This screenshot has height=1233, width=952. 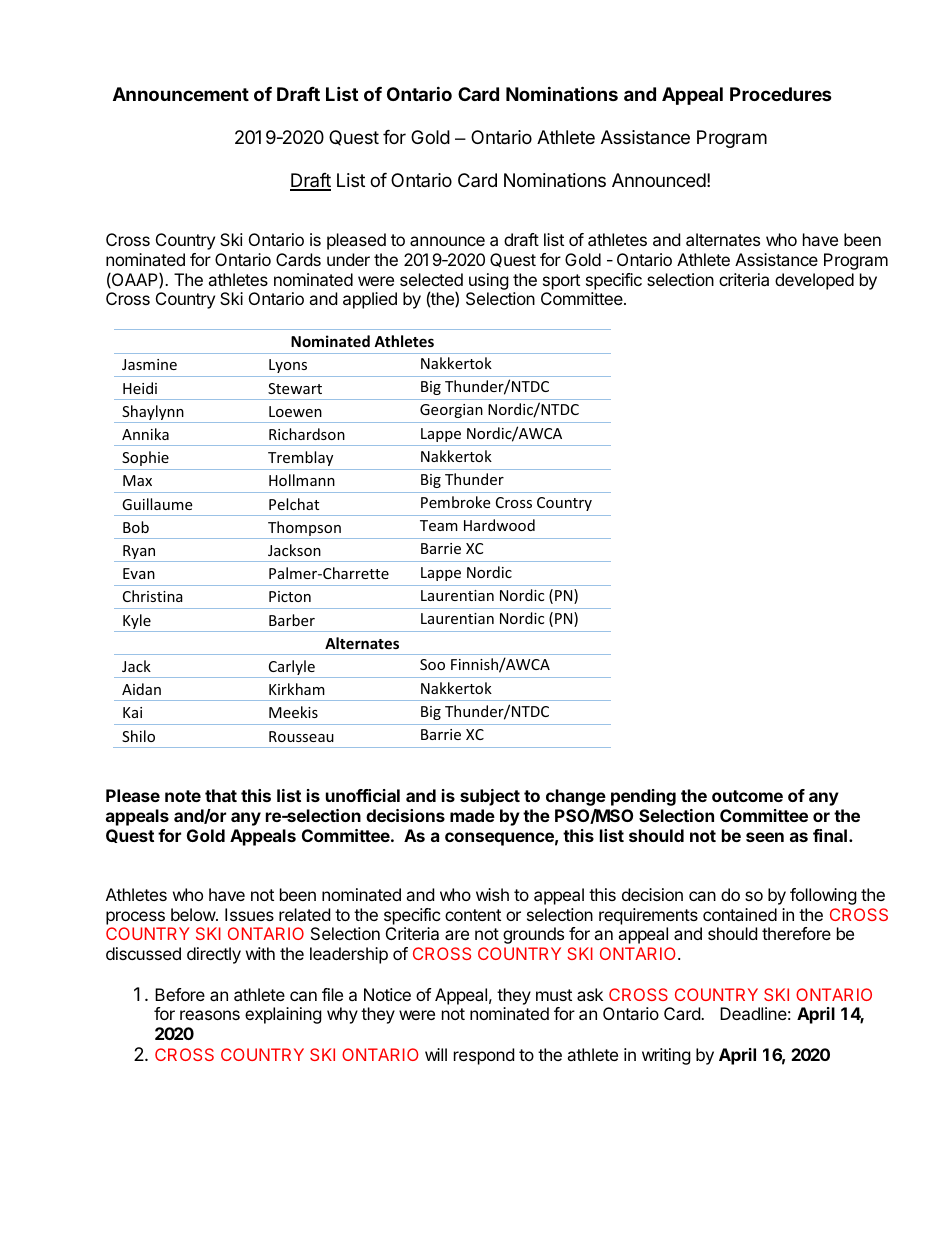 What do you see at coordinates (484, 1056) in the screenshot?
I see `respond` at bounding box center [484, 1056].
